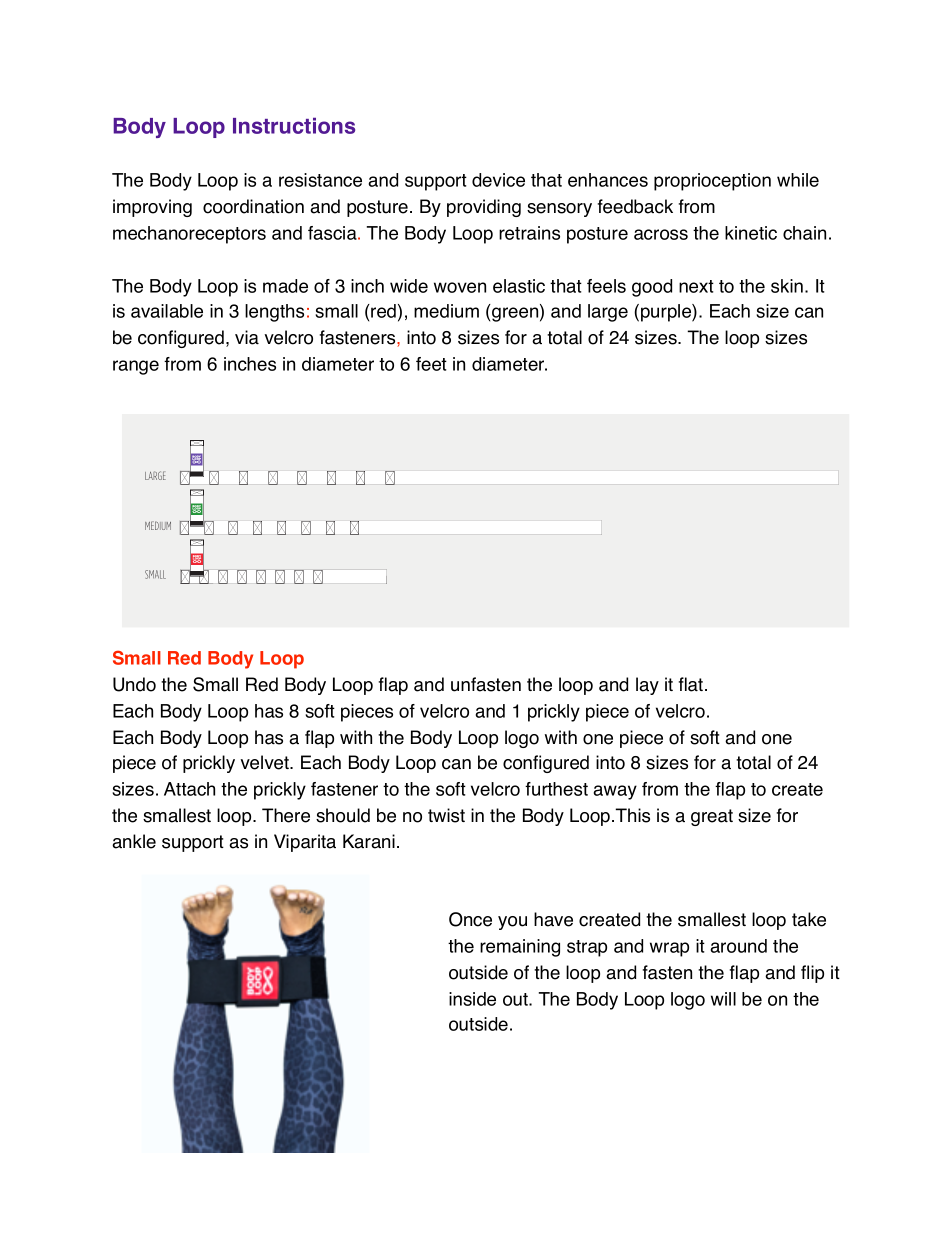  Describe the element at coordinates (431, 364) in the screenshot. I see `feet` at that location.
